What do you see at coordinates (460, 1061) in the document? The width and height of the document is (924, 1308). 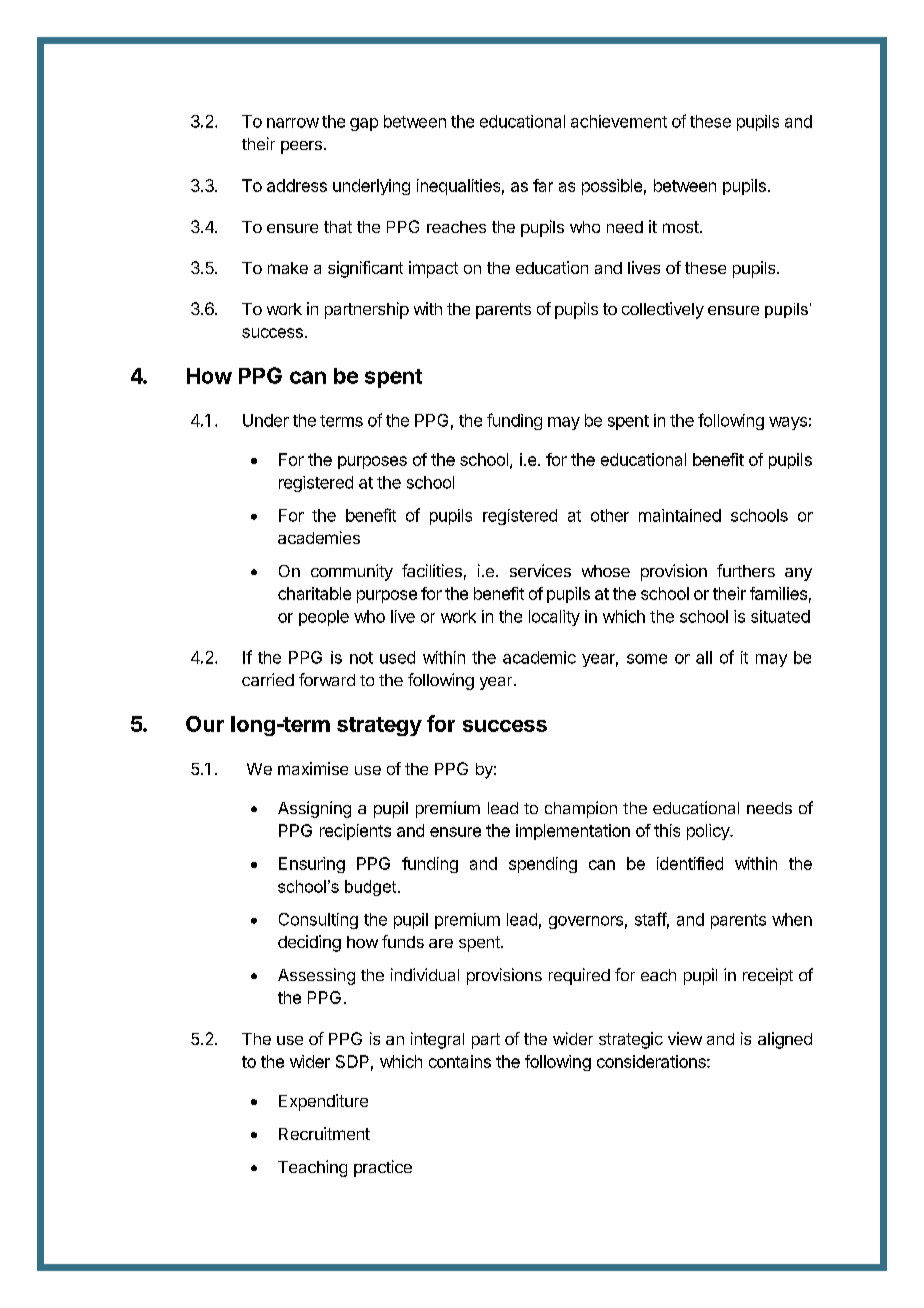 I see `contains` at bounding box center [460, 1061].
